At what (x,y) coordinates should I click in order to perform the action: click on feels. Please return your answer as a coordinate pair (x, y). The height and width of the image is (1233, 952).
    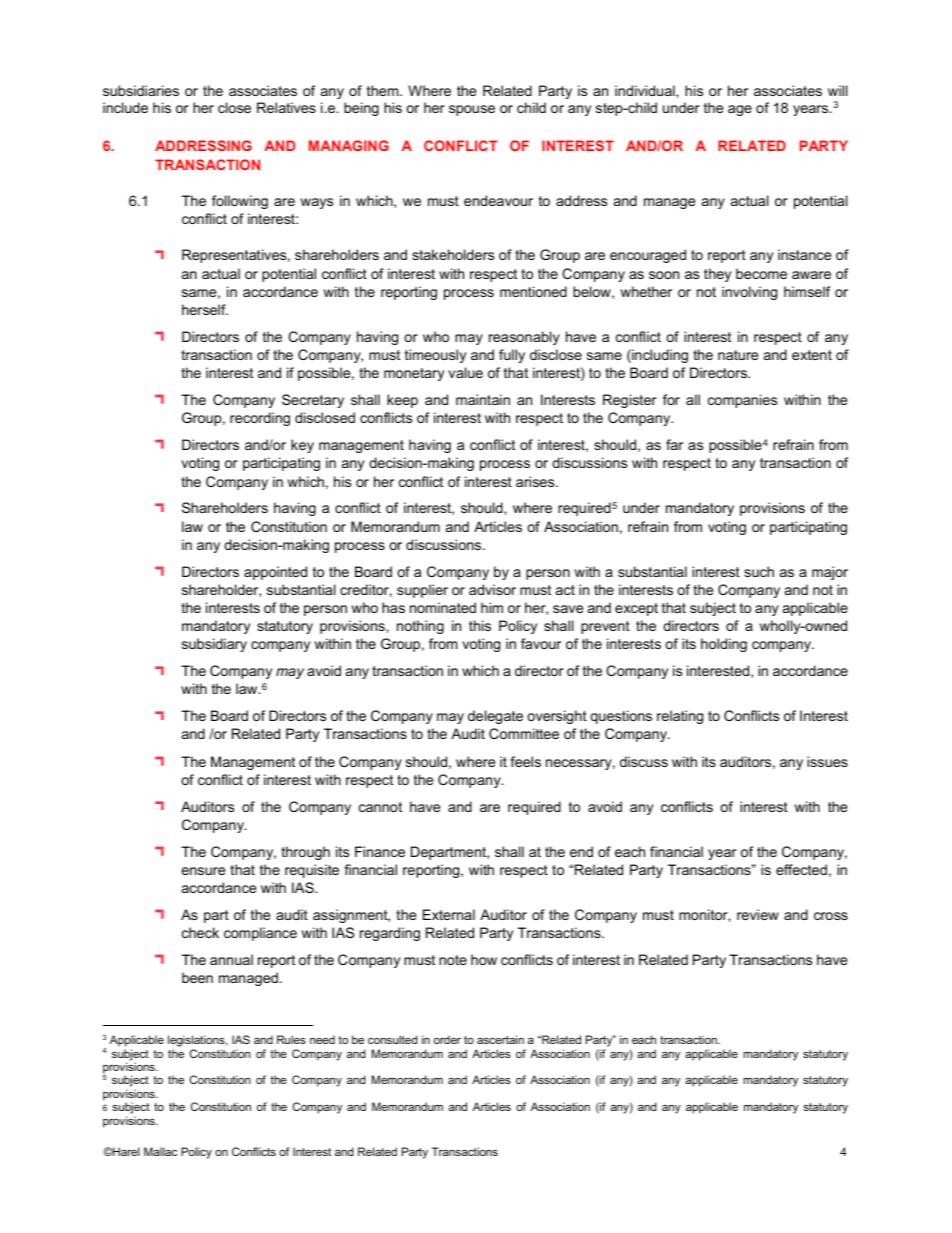
    Looking at the image, I should click on (525, 761).
